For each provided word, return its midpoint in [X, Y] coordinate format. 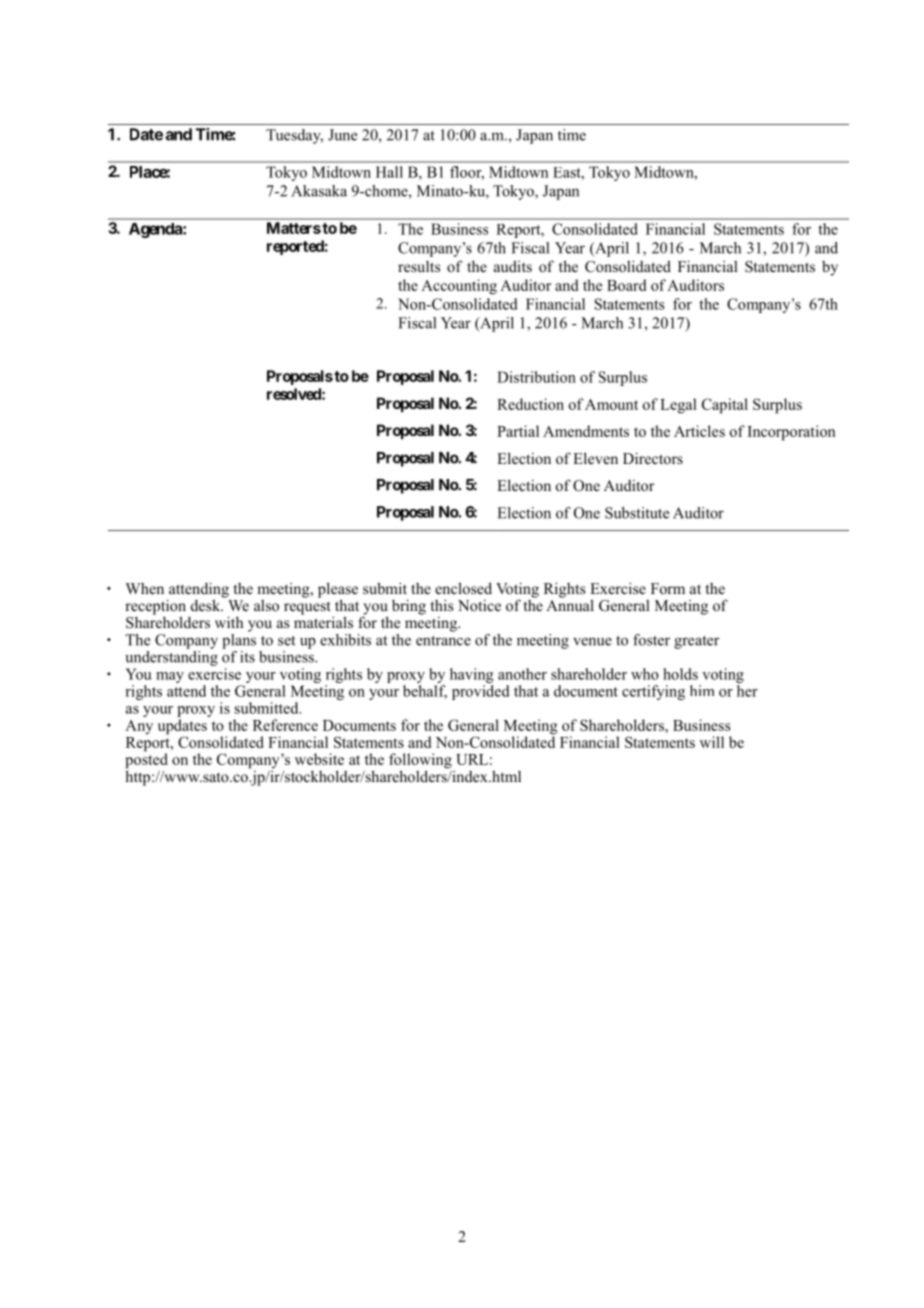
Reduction [530, 404]
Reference [285, 725]
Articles [699, 431]
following [420, 762]
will [712, 742]
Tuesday [294, 136]
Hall [389, 172]
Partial [518, 431]
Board [626, 285]
